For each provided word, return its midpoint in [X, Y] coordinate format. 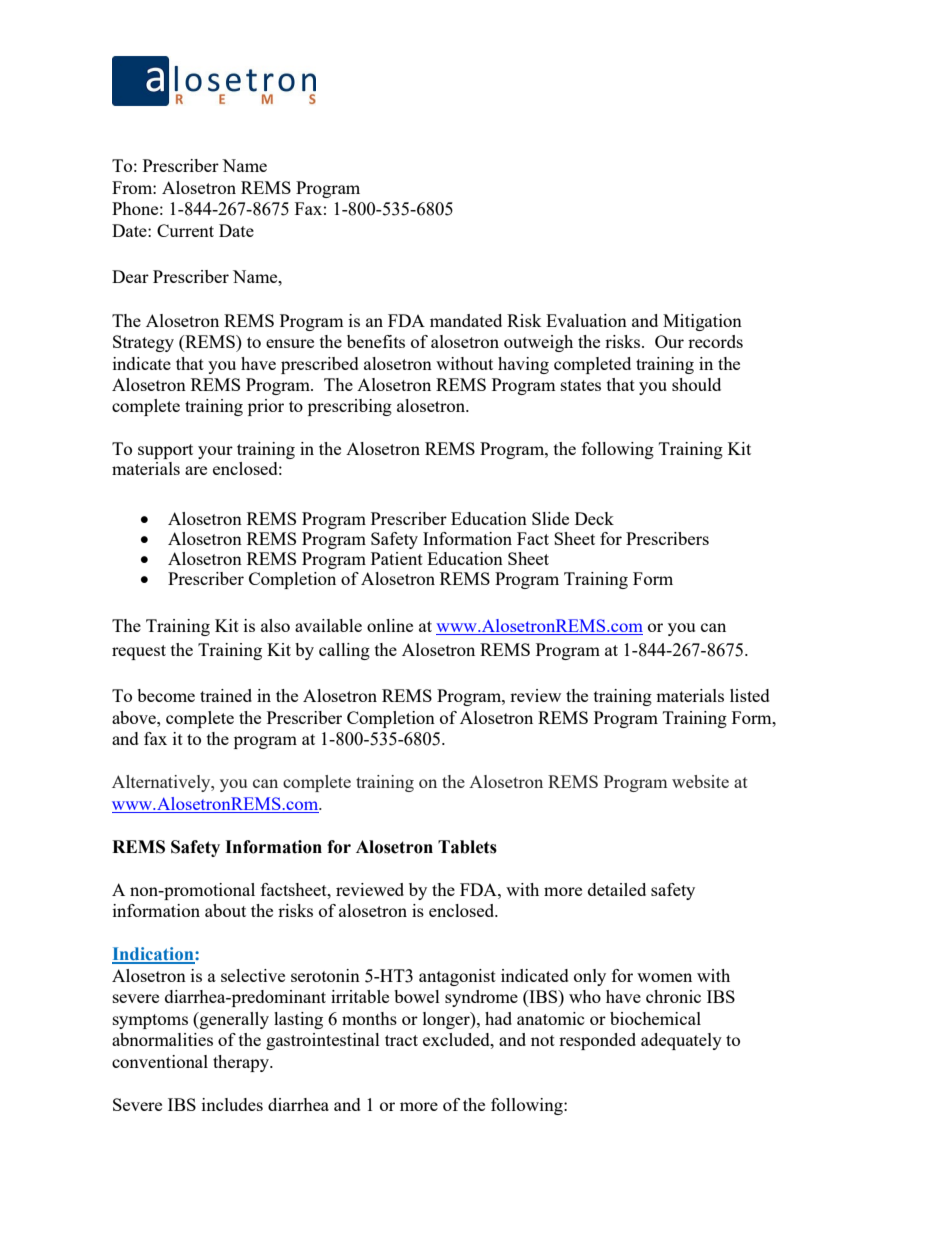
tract [401, 1040]
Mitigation [702, 322]
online [390, 625]
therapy [242, 1063]
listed [750, 695]
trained [226, 695]
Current [185, 230]
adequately [681, 1041]
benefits [376, 341]
